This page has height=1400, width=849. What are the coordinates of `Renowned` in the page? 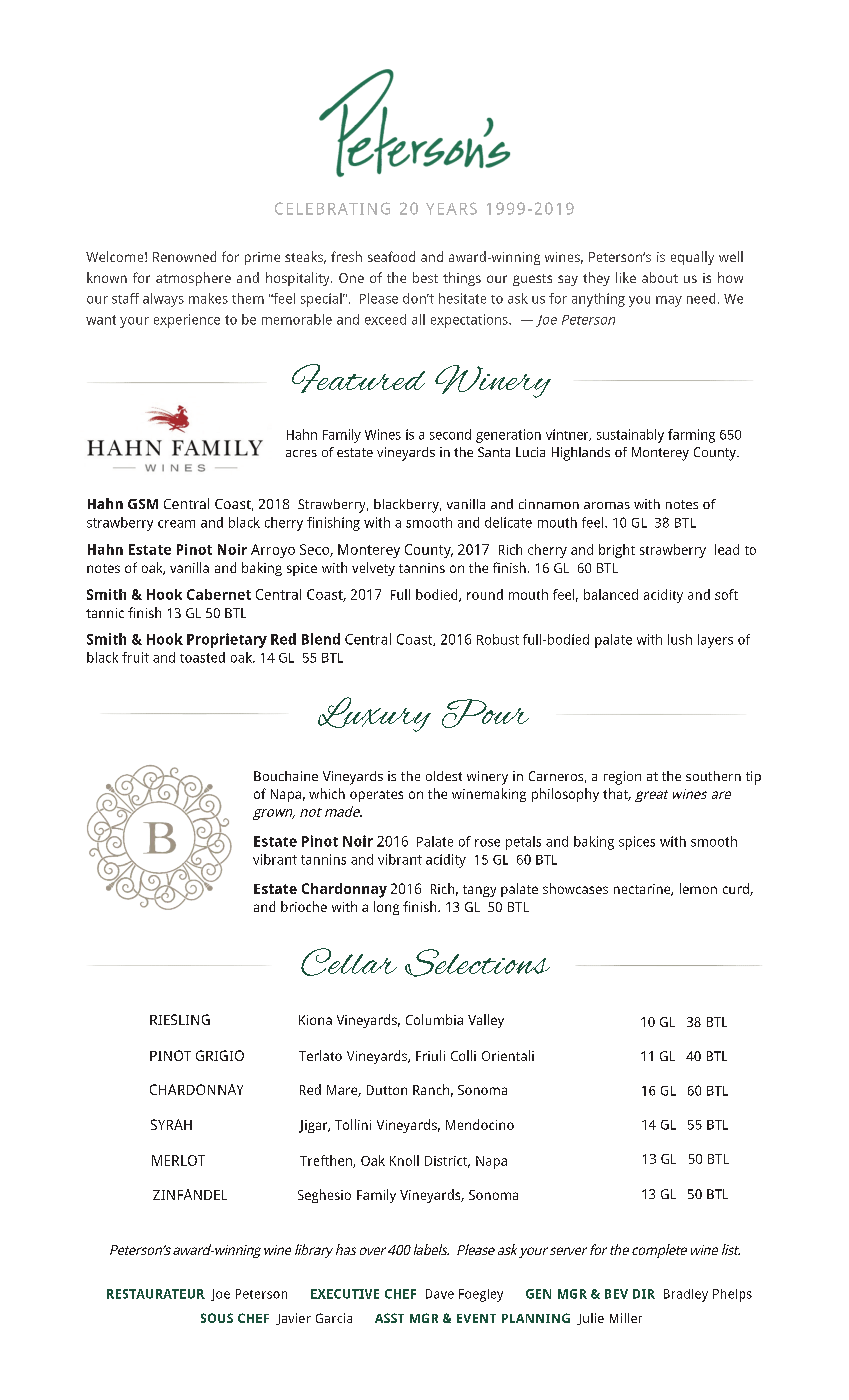 It's located at (184, 256).
